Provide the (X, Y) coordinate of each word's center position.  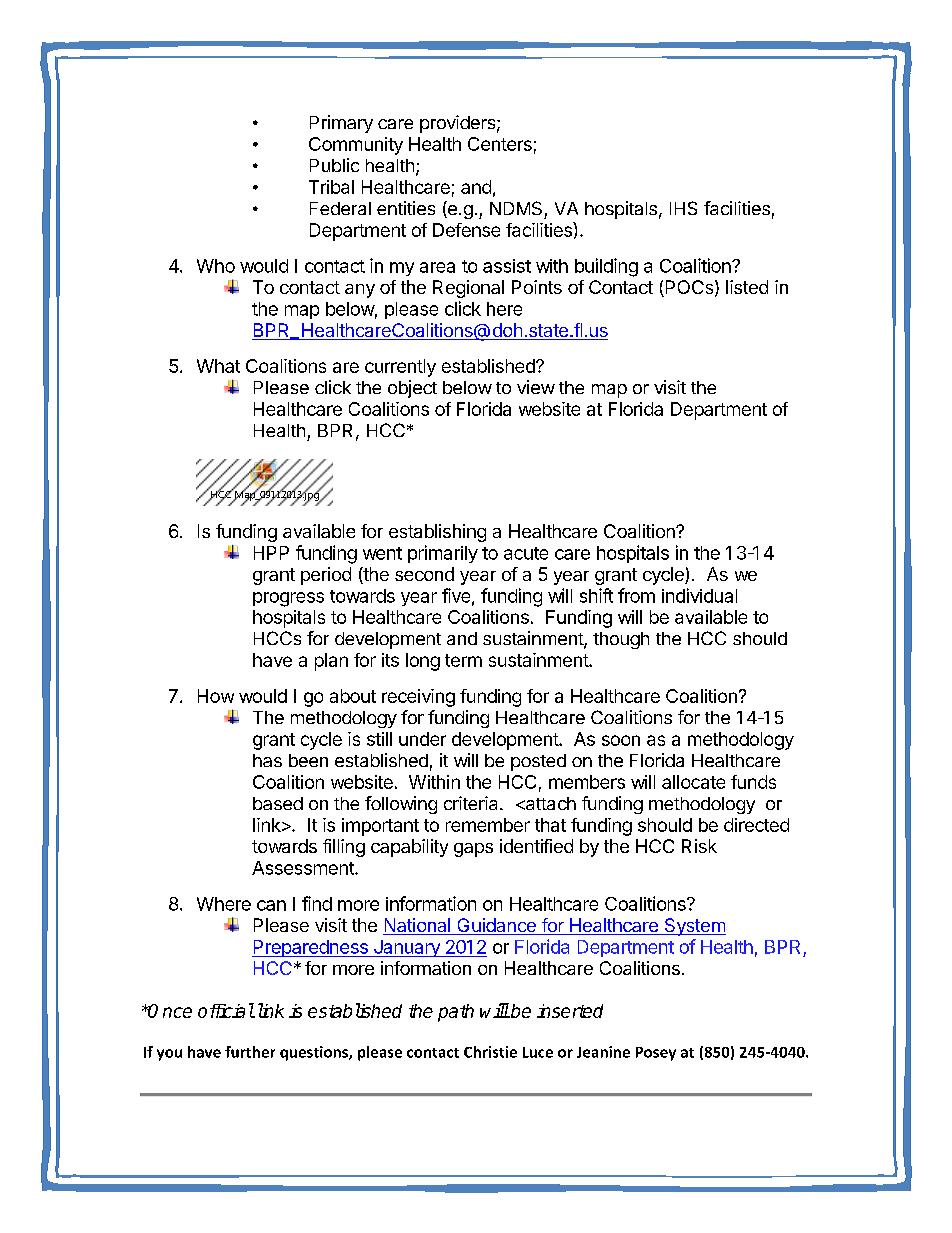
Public (334, 165)
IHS (683, 208)
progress (288, 599)
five (456, 595)
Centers (500, 144)
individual (699, 595)
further (250, 1052)
